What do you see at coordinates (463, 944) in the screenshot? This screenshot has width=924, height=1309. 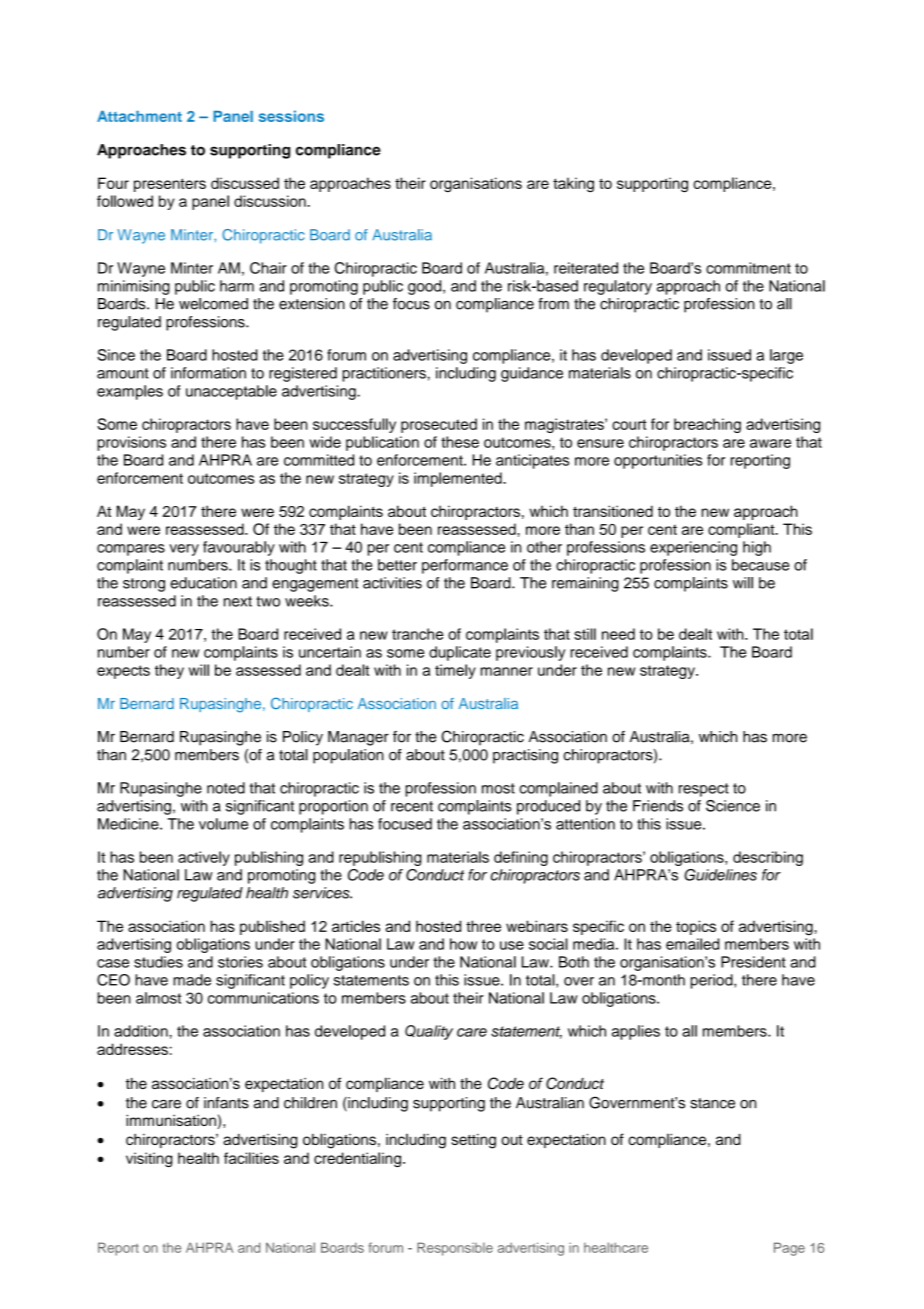 I see `how` at bounding box center [463, 944].
